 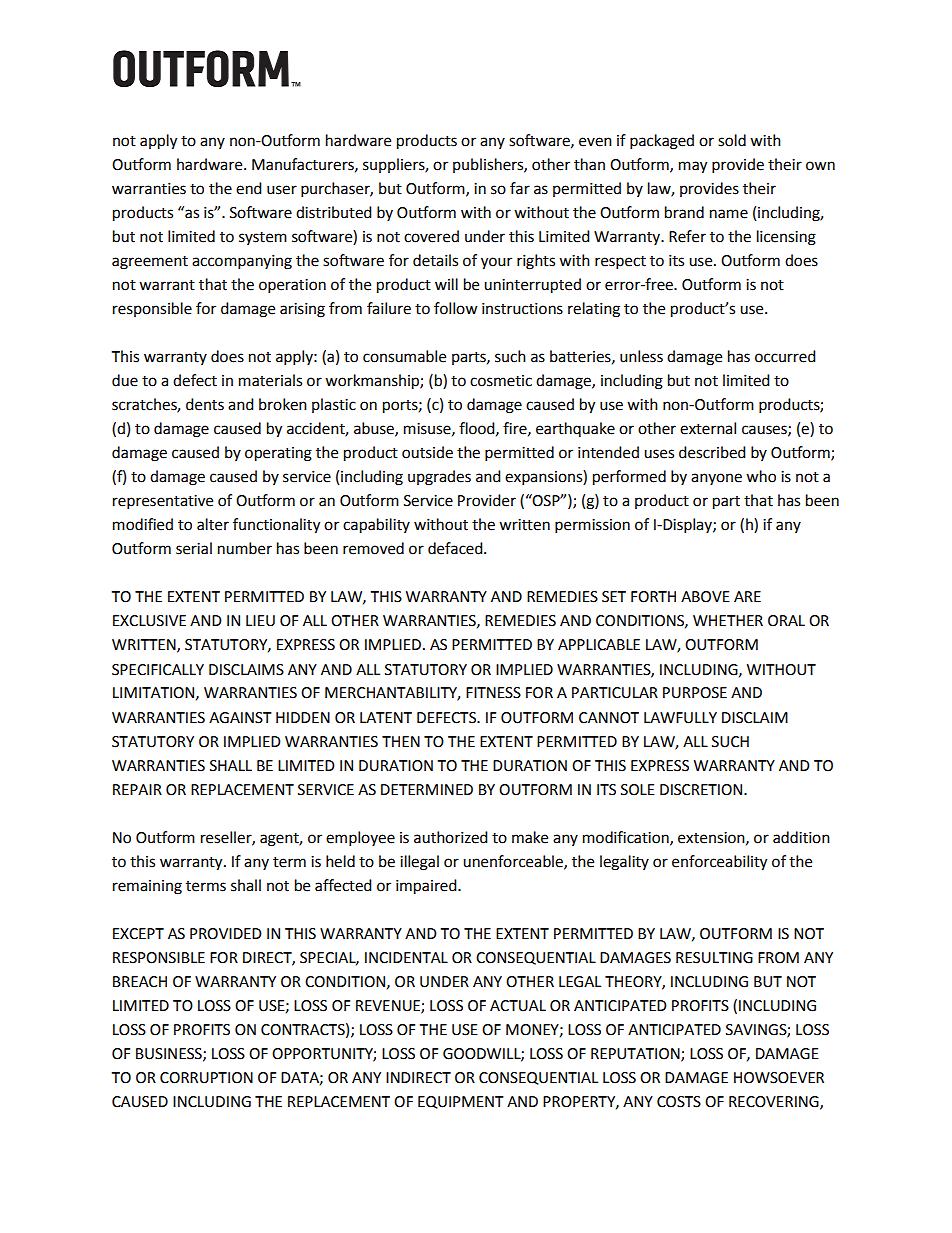 I want to click on HOWSOEVER, so click(x=779, y=1078).
